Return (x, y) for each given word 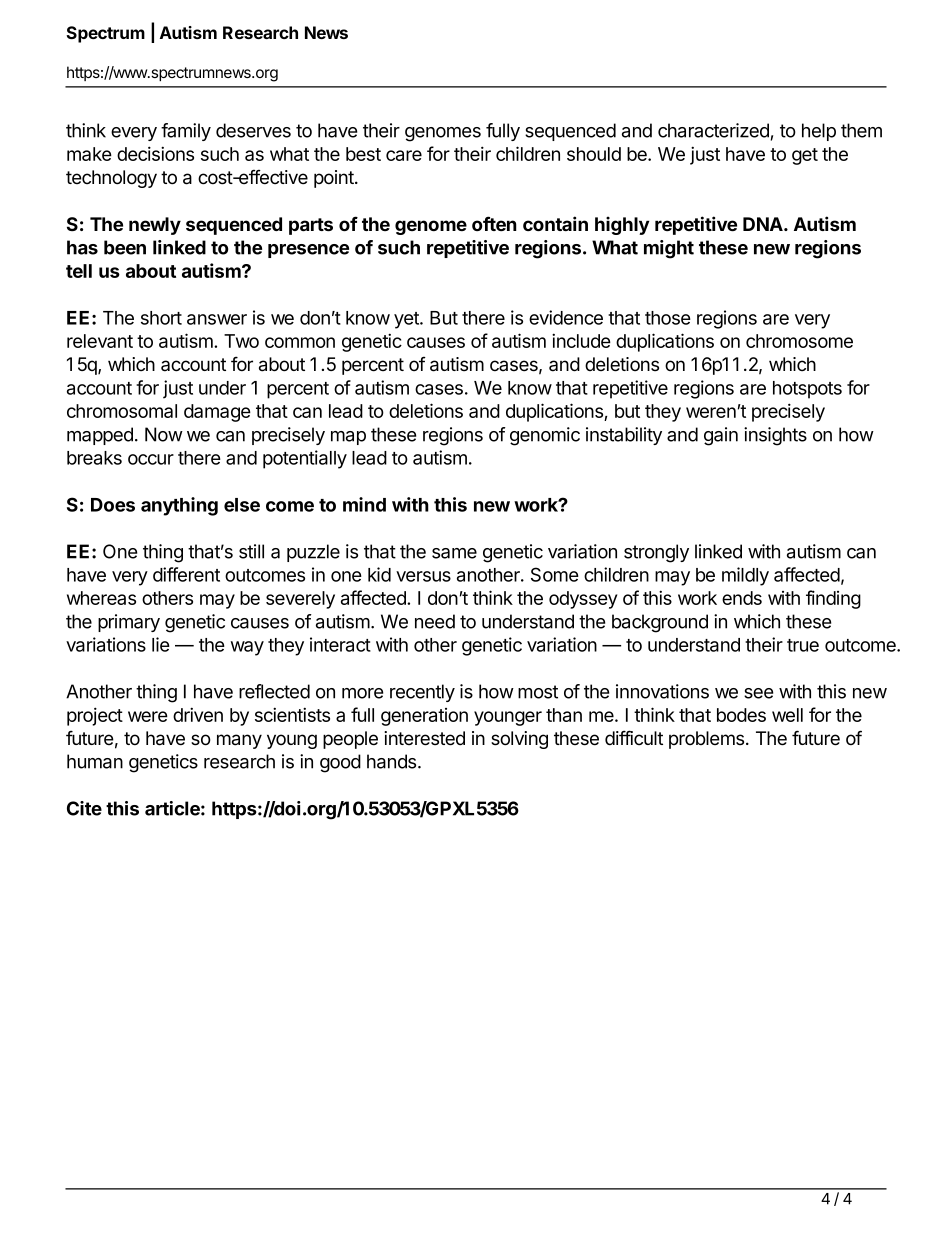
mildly (745, 576)
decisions (155, 153)
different (186, 574)
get (805, 156)
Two (241, 341)
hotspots (807, 390)
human (95, 761)
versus (423, 576)
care (404, 155)
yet (407, 320)
